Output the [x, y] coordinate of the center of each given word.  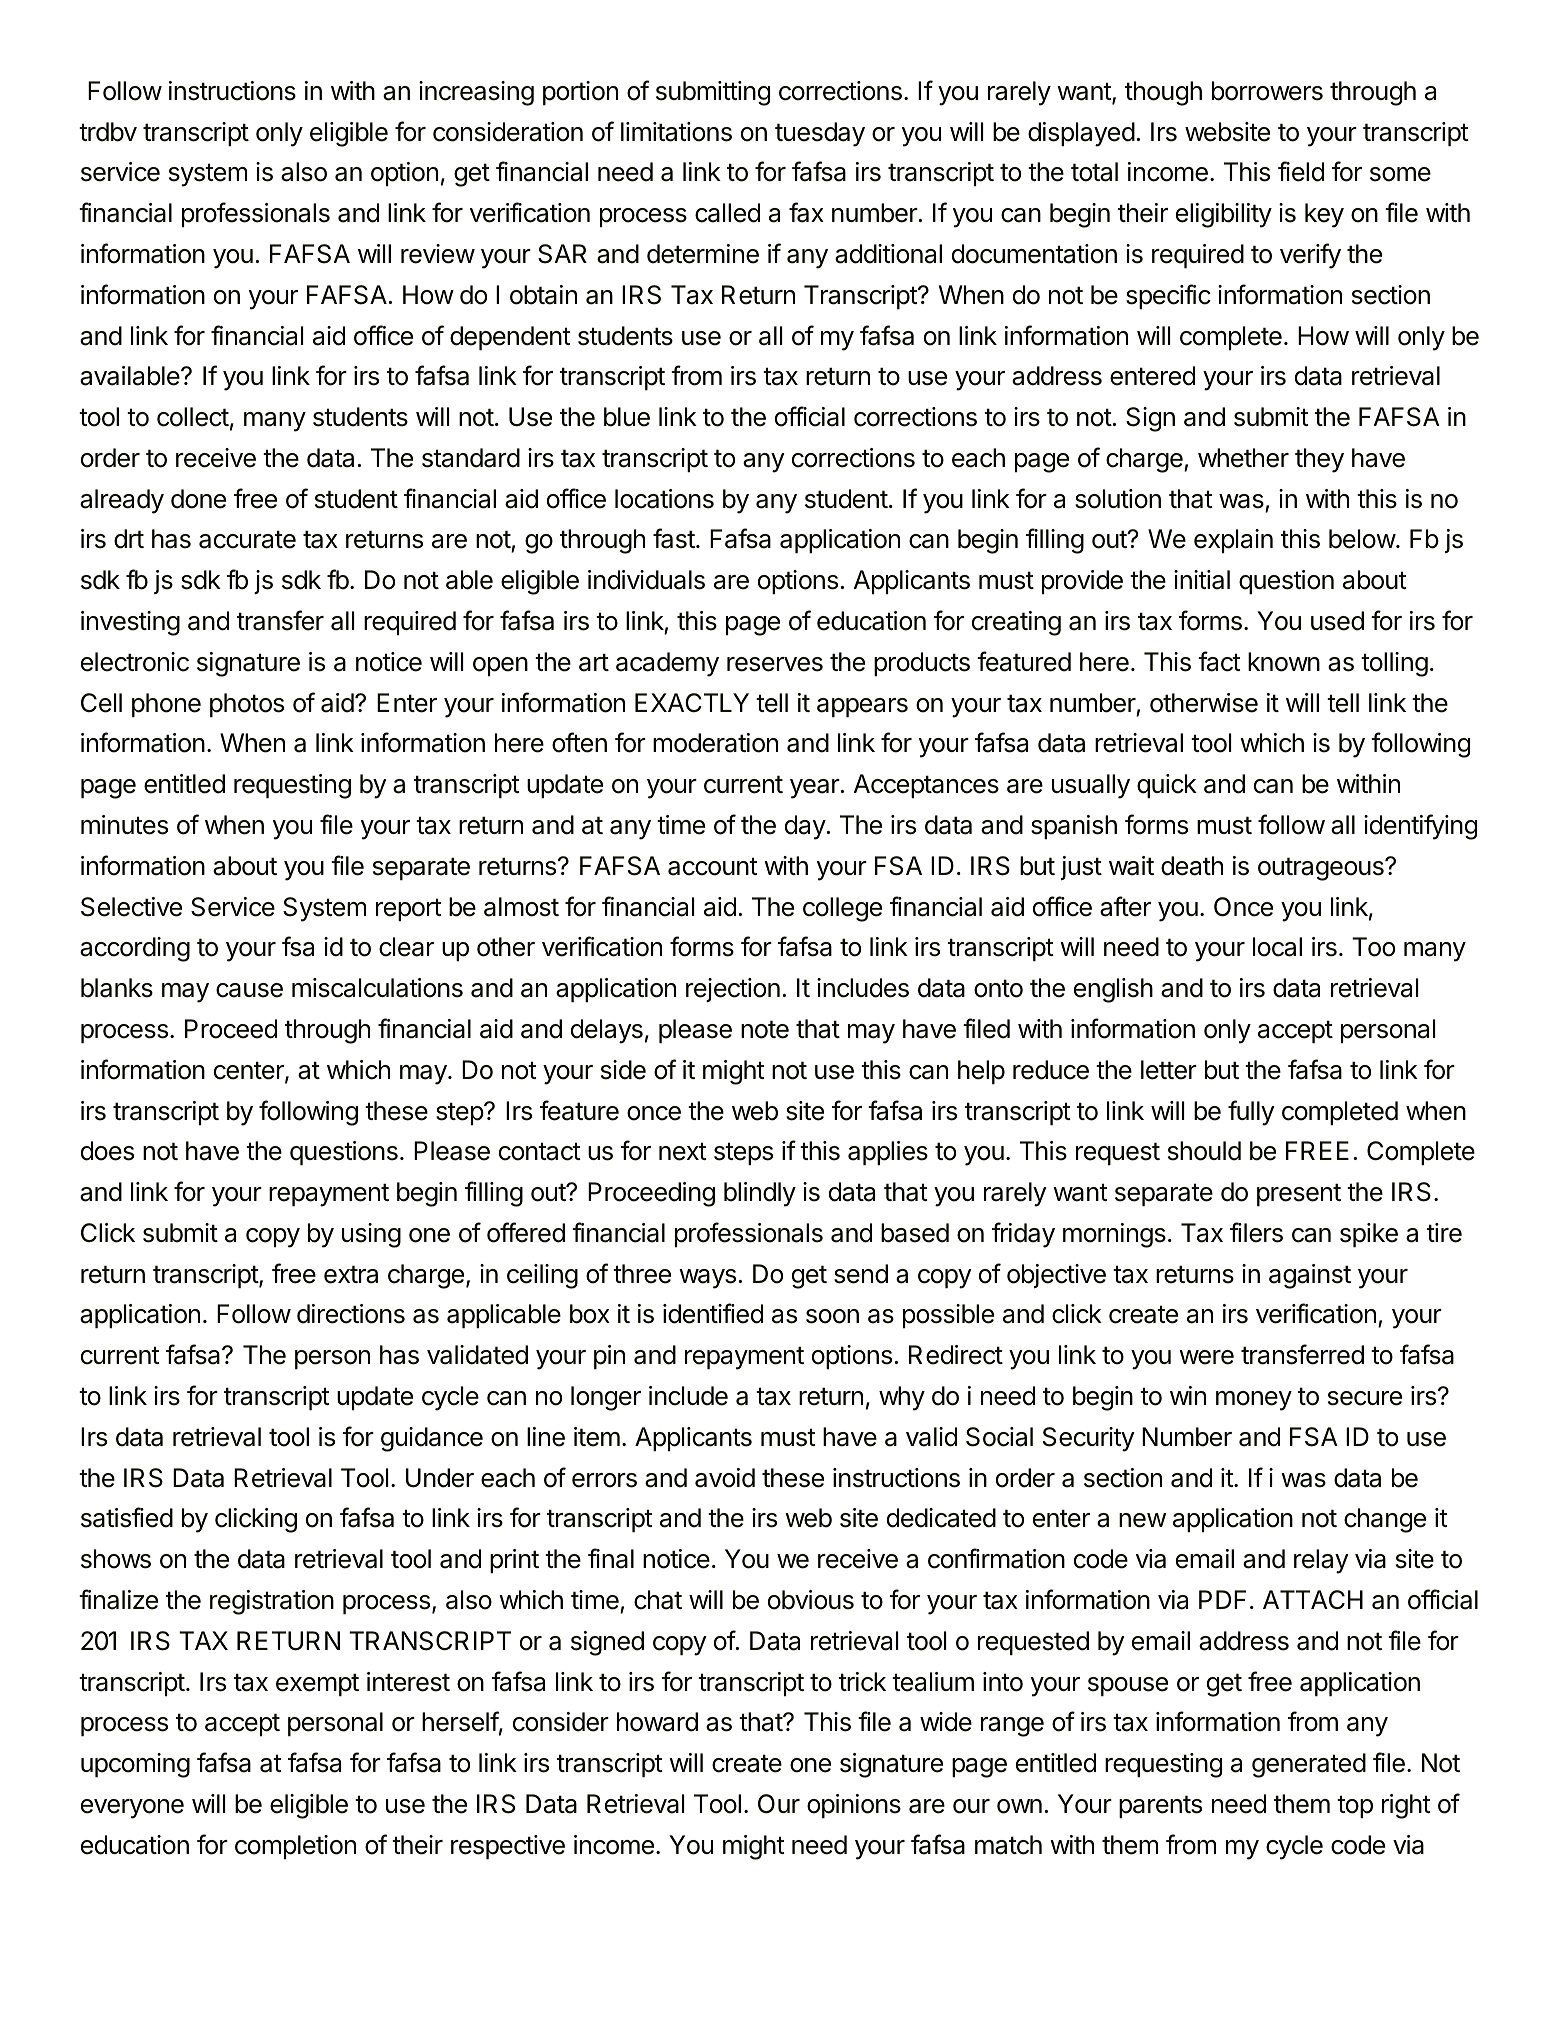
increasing [476, 93]
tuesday [820, 134]
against [1310, 1276]
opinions [854, 1806]
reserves [775, 664]
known [1284, 662]
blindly [760, 1194]
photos [247, 705]
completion [295, 1847]
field [1301, 171]
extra [351, 1274]
